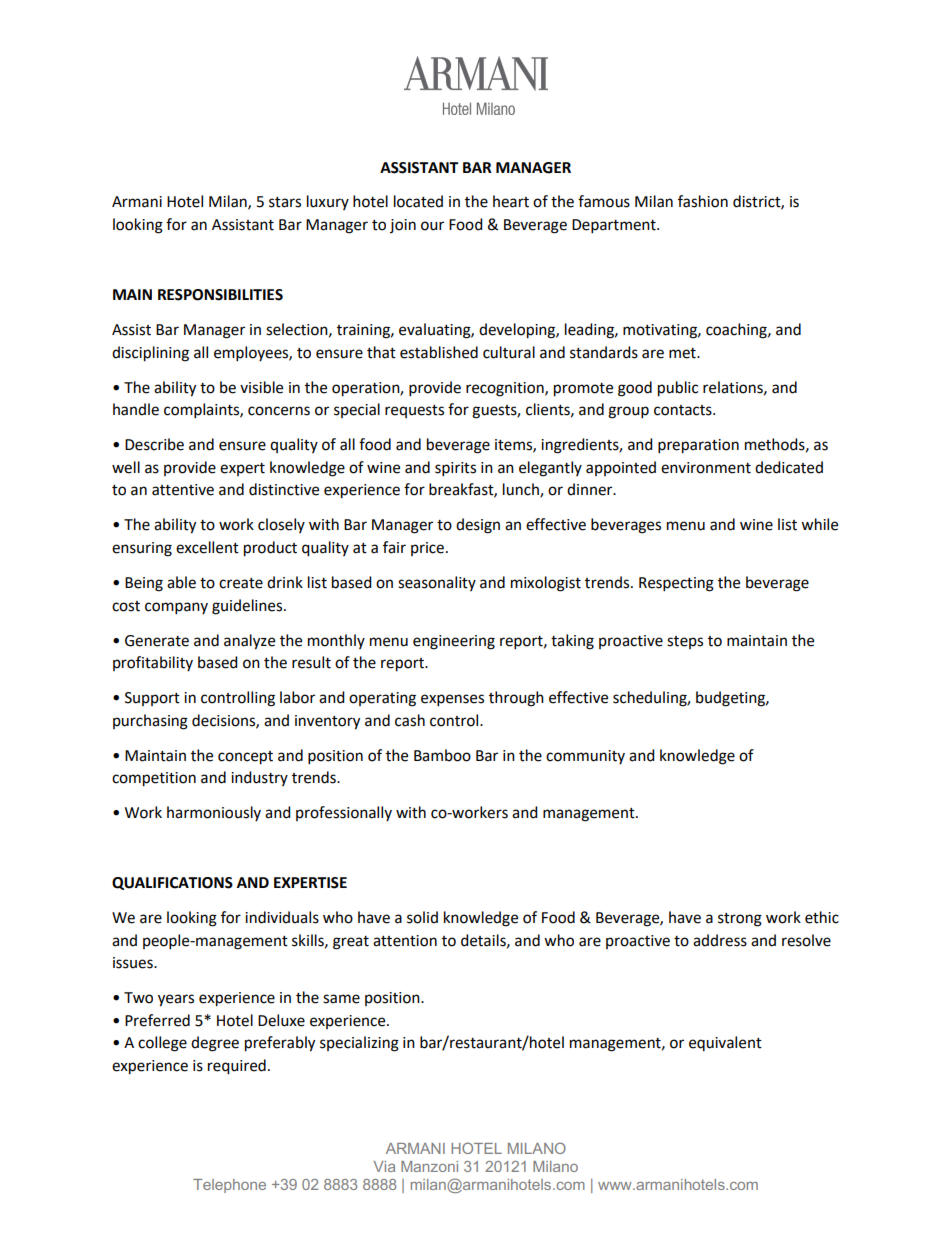  What do you see at coordinates (422, 917) in the screenshot?
I see `solid` at bounding box center [422, 917].
